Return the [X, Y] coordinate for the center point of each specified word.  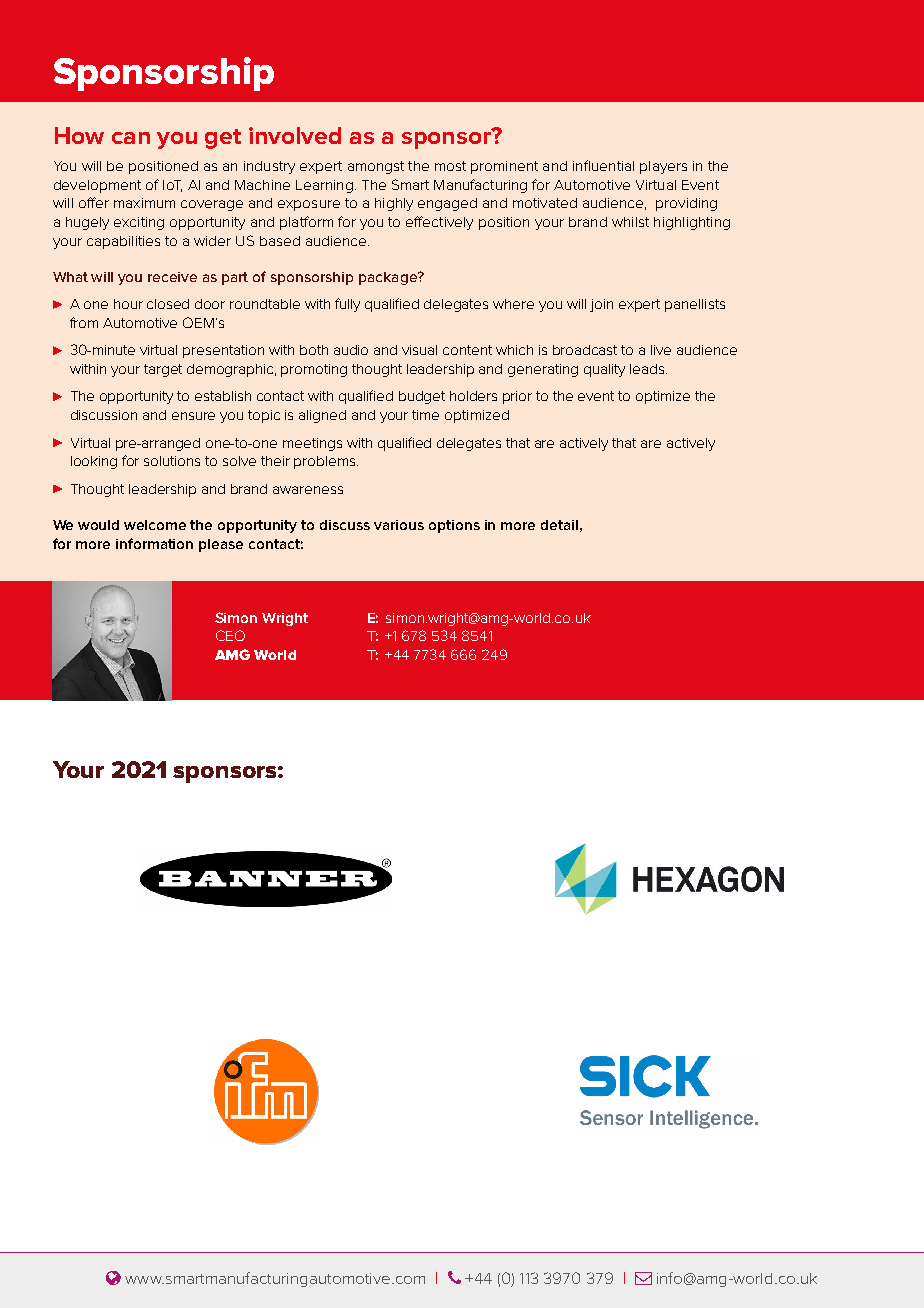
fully [347, 305]
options [454, 526]
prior [517, 397]
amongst [376, 167]
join [601, 305]
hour [128, 304]
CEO [230, 635]
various [399, 525]
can [131, 138]
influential [603, 165]
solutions [172, 461]
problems [326, 462]
